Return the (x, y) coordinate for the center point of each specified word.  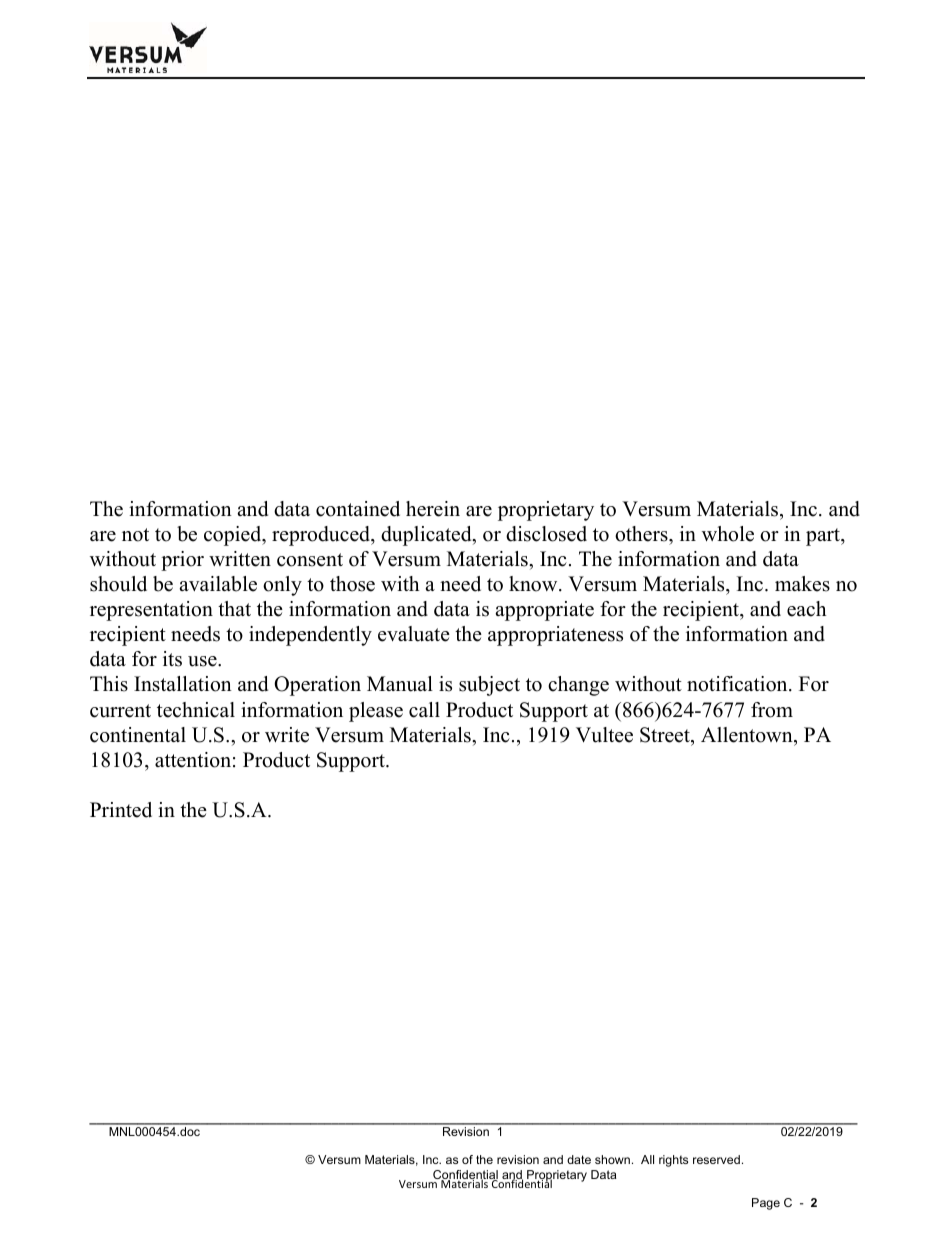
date (579, 1159)
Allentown (748, 735)
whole (728, 534)
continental (138, 735)
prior (182, 561)
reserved (716, 1159)
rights (673, 1161)
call (424, 710)
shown (612, 1159)
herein (433, 509)
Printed (121, 810)
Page (766, 1204)
